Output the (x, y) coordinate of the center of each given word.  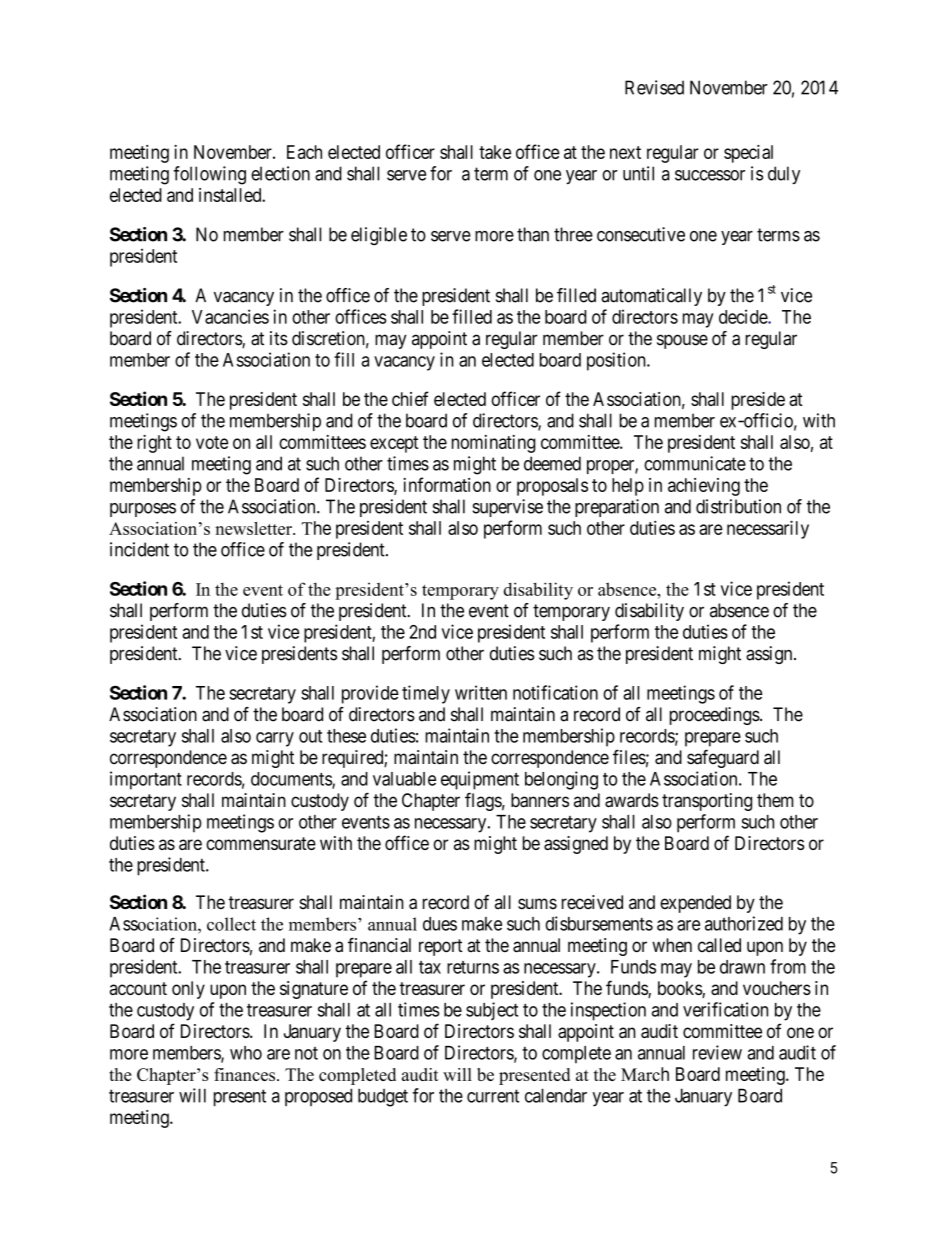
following (209, 175)
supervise (507, 508)
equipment (480, 780)
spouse (682, 341)
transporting (707, 802)
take (495, 152)
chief (410, 398)
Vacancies (230, 316)
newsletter (254, 528)
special (748, 154)
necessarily (768, 529)
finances (246, 1074)
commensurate (261, 843)
